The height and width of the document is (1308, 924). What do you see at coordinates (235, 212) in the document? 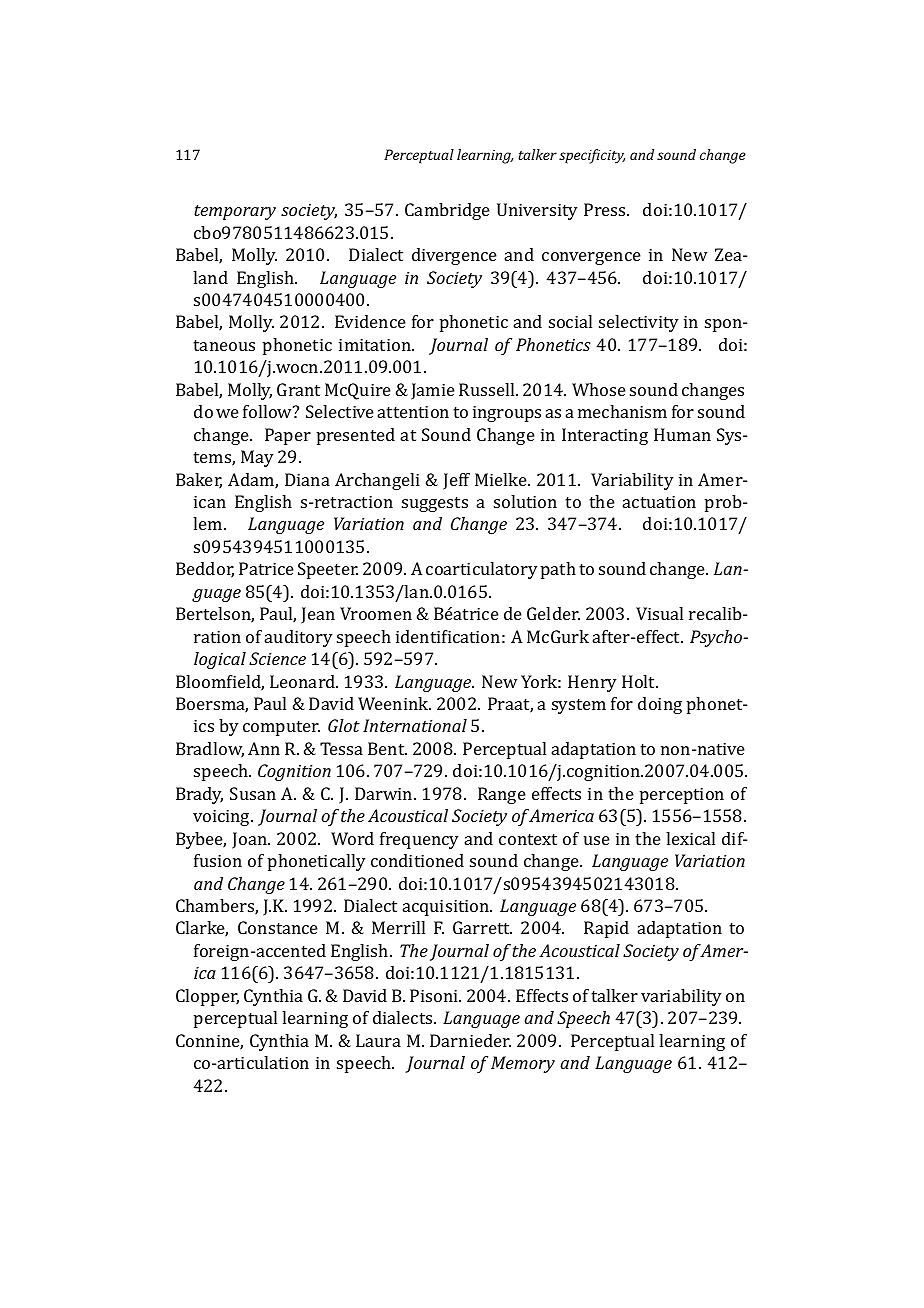
I see `temporary` at bounding box center [235, 212].
